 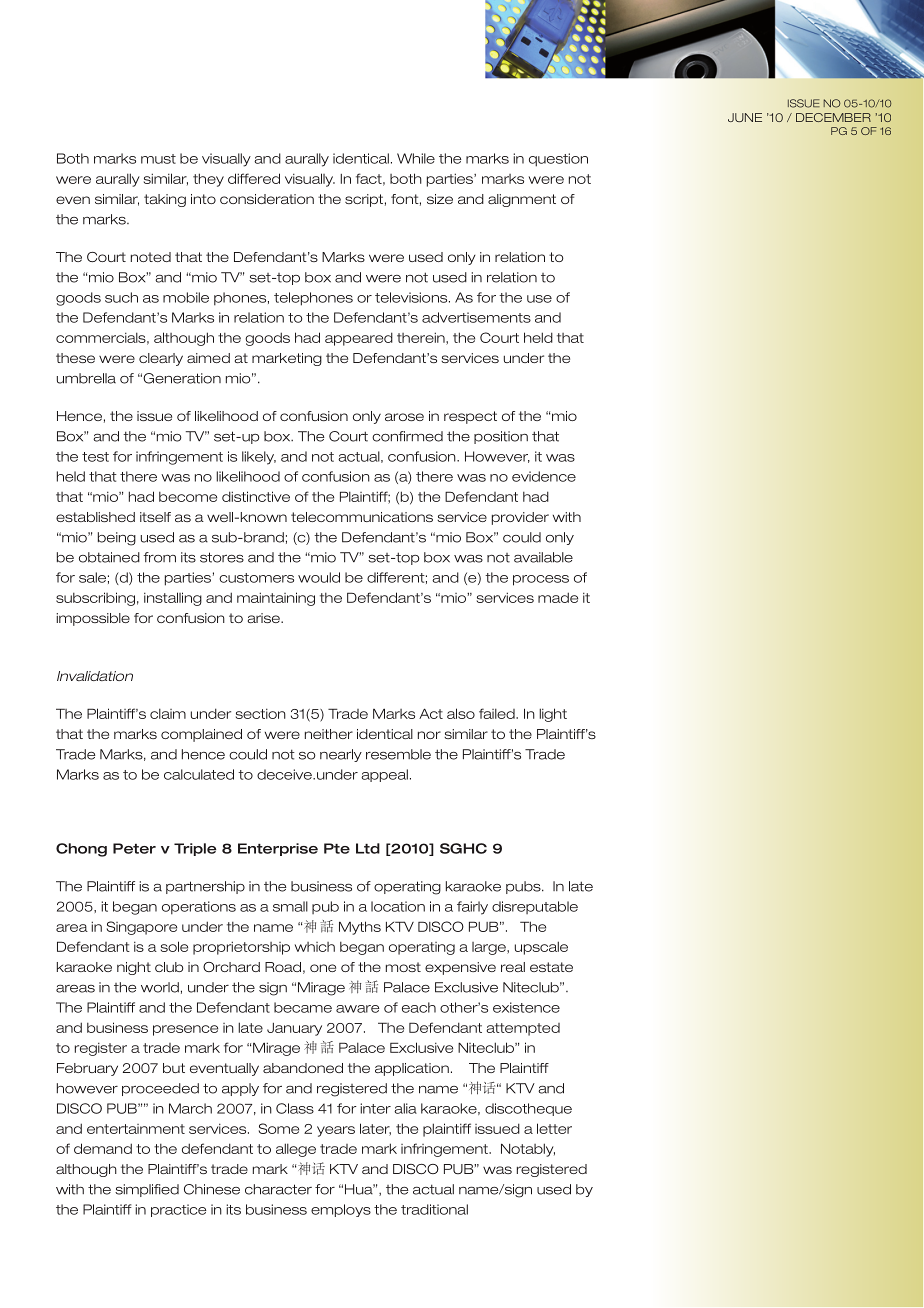 What do you see at coordinates (147, 1190) in the document?
I see `simplified` at bounding box center [147, 1190].
